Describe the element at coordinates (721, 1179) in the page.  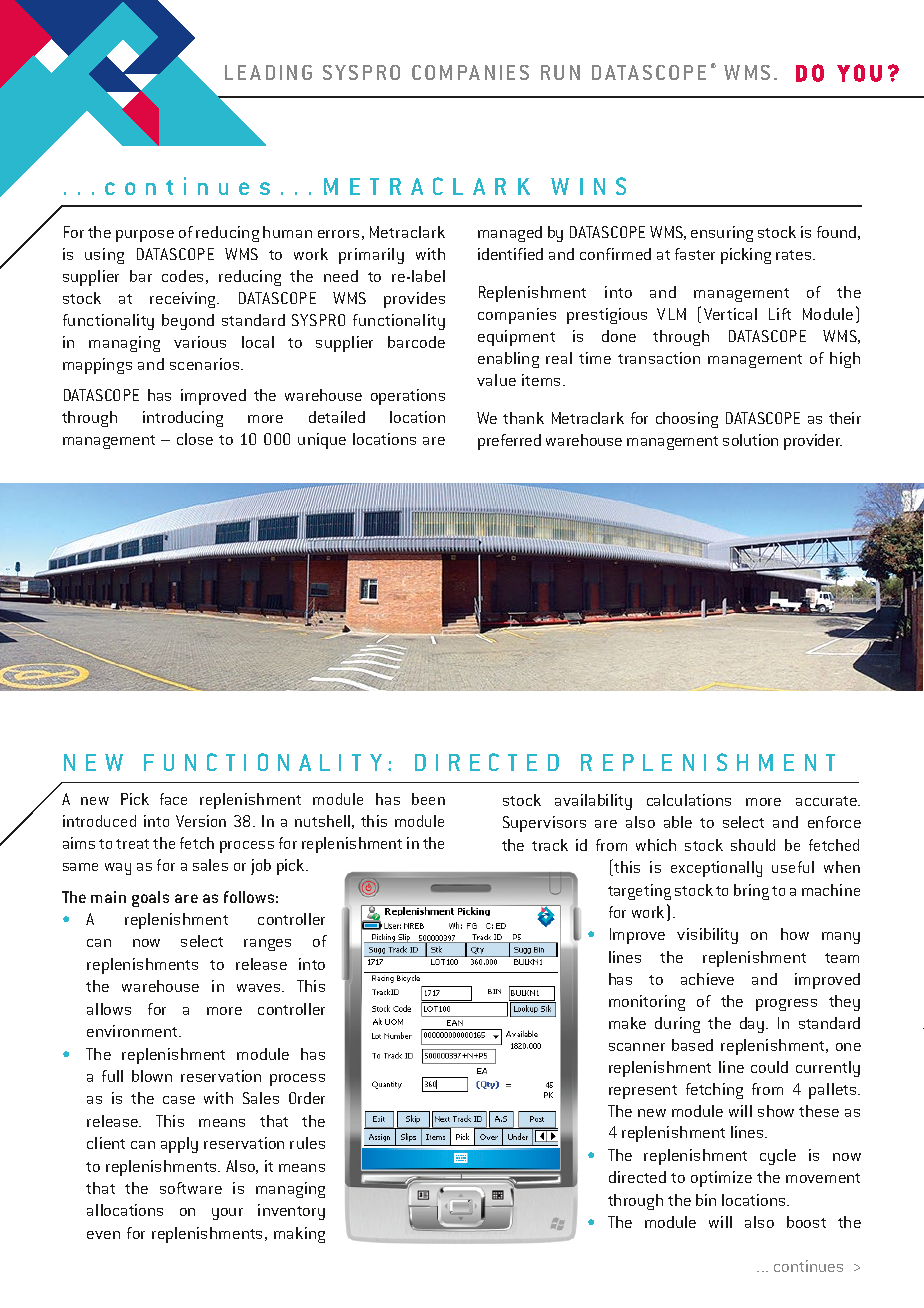
I see `optimize` at that location.
